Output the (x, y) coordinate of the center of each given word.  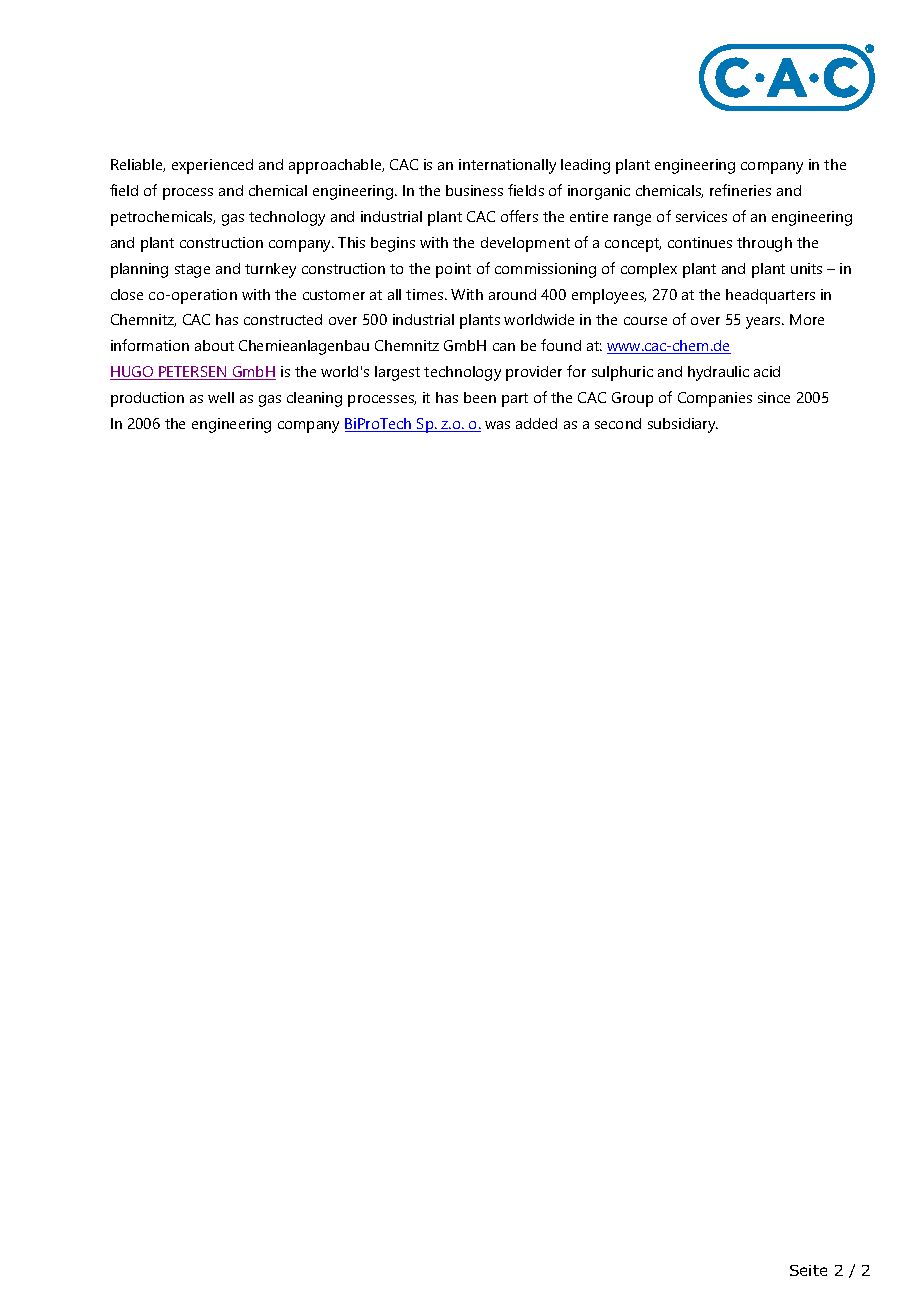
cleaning (314, 399)
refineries (740, 190)
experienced (212, 166)
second (618, 423)
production (147, 399)
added (536, 423)
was (497, 425)
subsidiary (683, 425)
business (474, 190)
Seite (808, 1270)
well (221, 397)
